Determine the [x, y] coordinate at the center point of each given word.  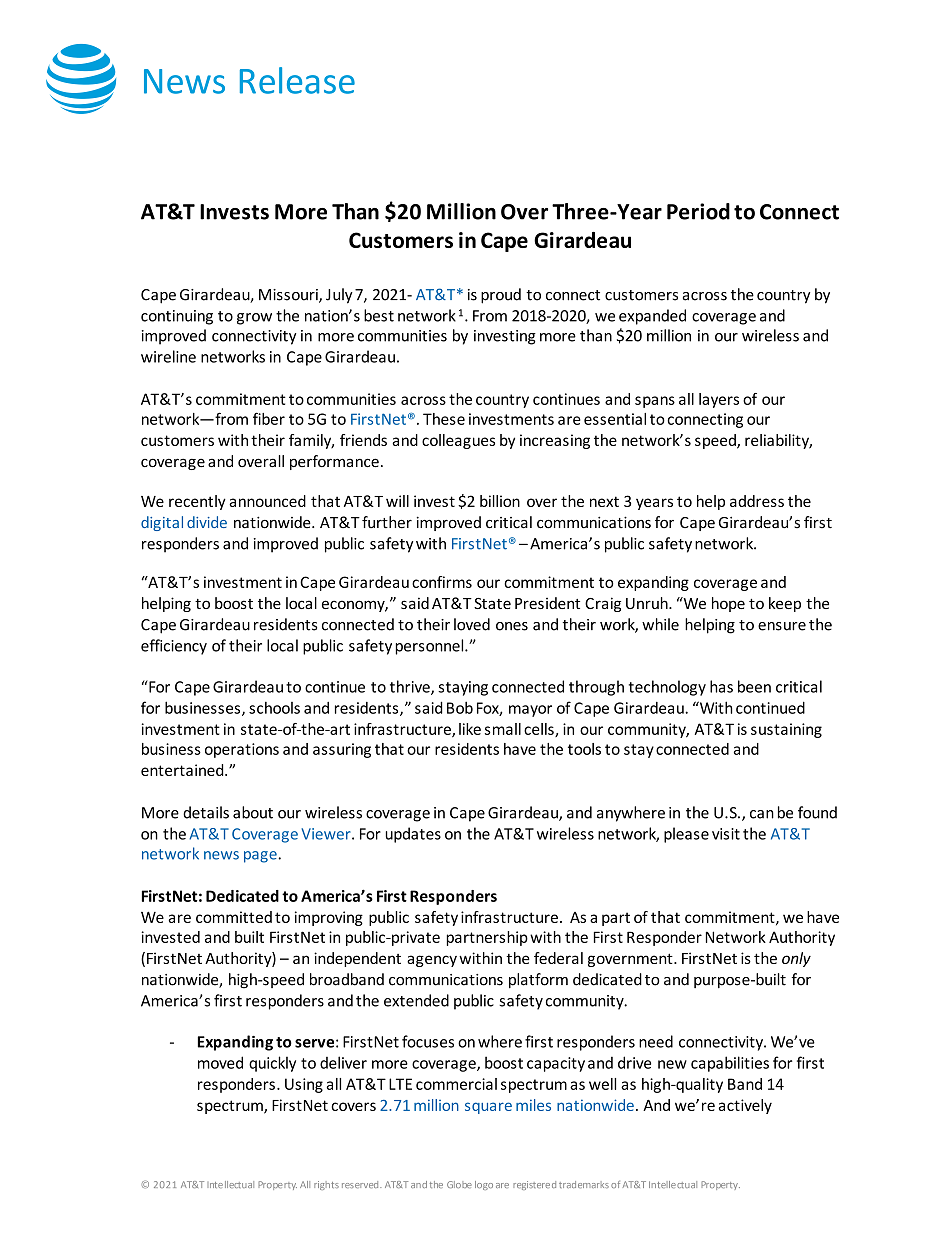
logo [484, 1185]
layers [719, 400]
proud [501, 296]
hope [728, 604]
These [444, 419]
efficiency [174, 647]
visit [726, 834]
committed [234, 917]
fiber [269, 418]
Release [297, 80]
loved [472, 624]
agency [432, 961]
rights [326, 1185]
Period [698, 211]
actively [745, 1106]
